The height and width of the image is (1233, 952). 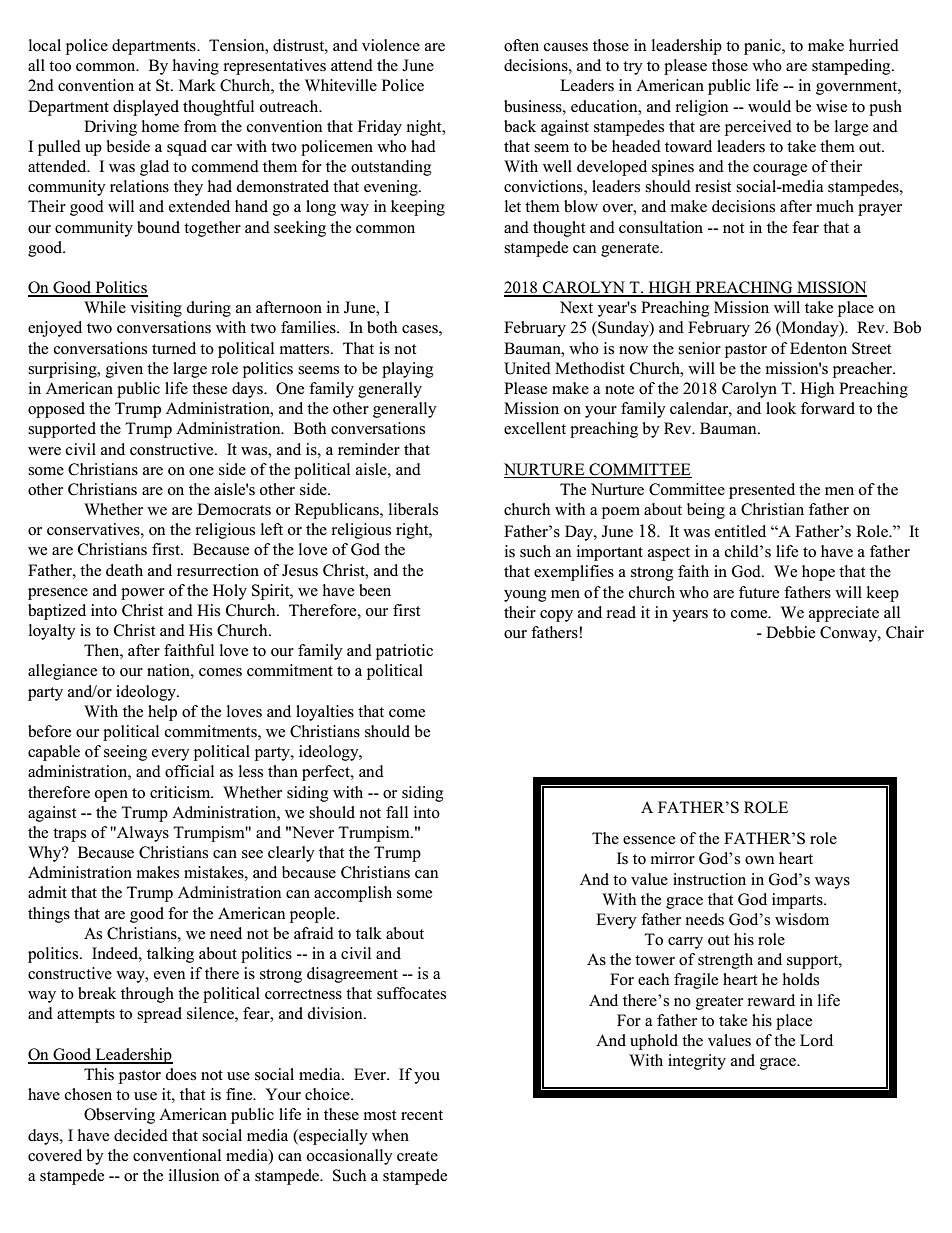 What do you see at coordinates (527, 368) in the image?
I see `United` at bounding box center [527, 368].
